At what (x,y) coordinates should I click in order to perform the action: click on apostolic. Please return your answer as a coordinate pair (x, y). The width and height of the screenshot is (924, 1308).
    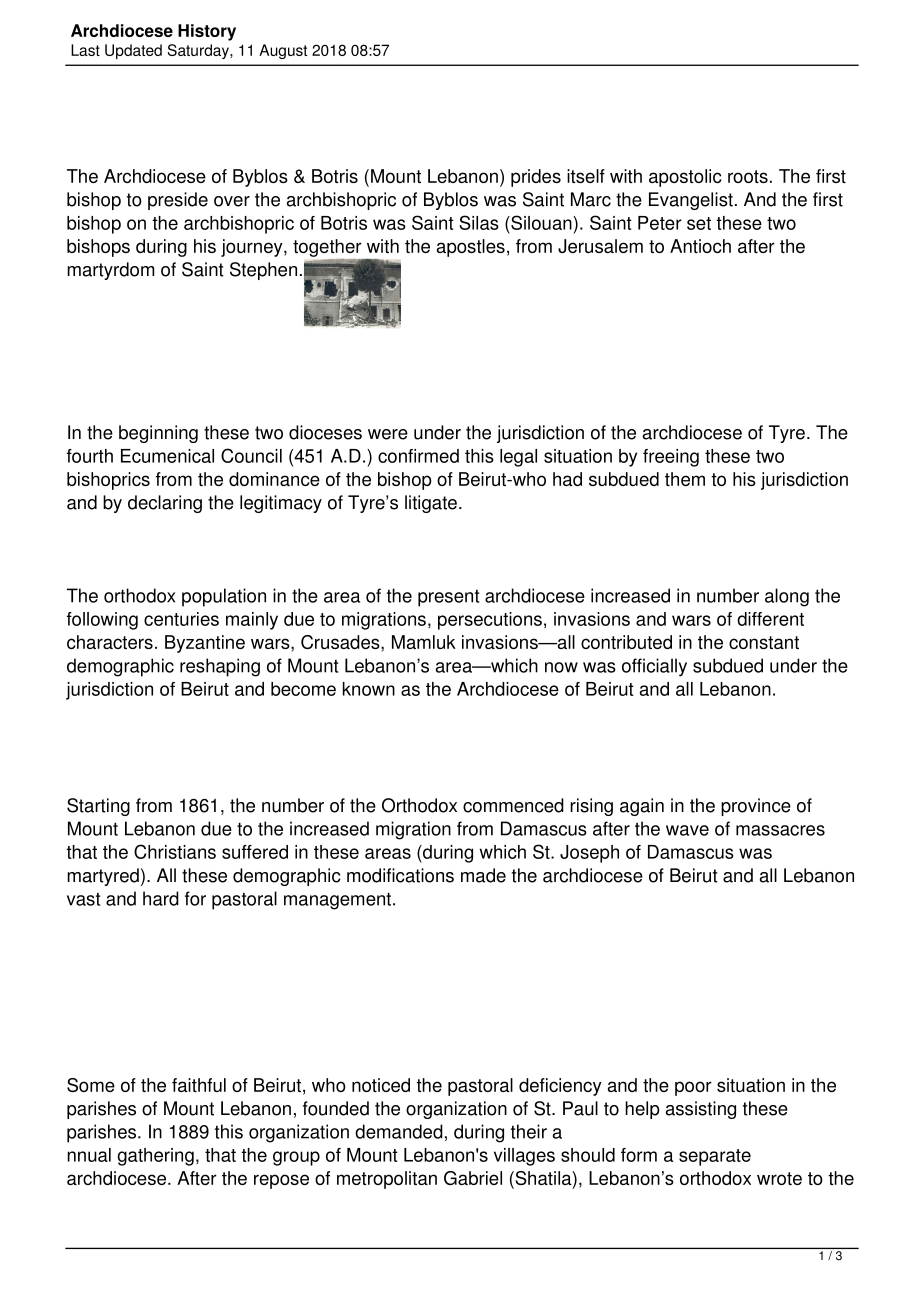
    Looking at the image, I should click on (685, 178).
